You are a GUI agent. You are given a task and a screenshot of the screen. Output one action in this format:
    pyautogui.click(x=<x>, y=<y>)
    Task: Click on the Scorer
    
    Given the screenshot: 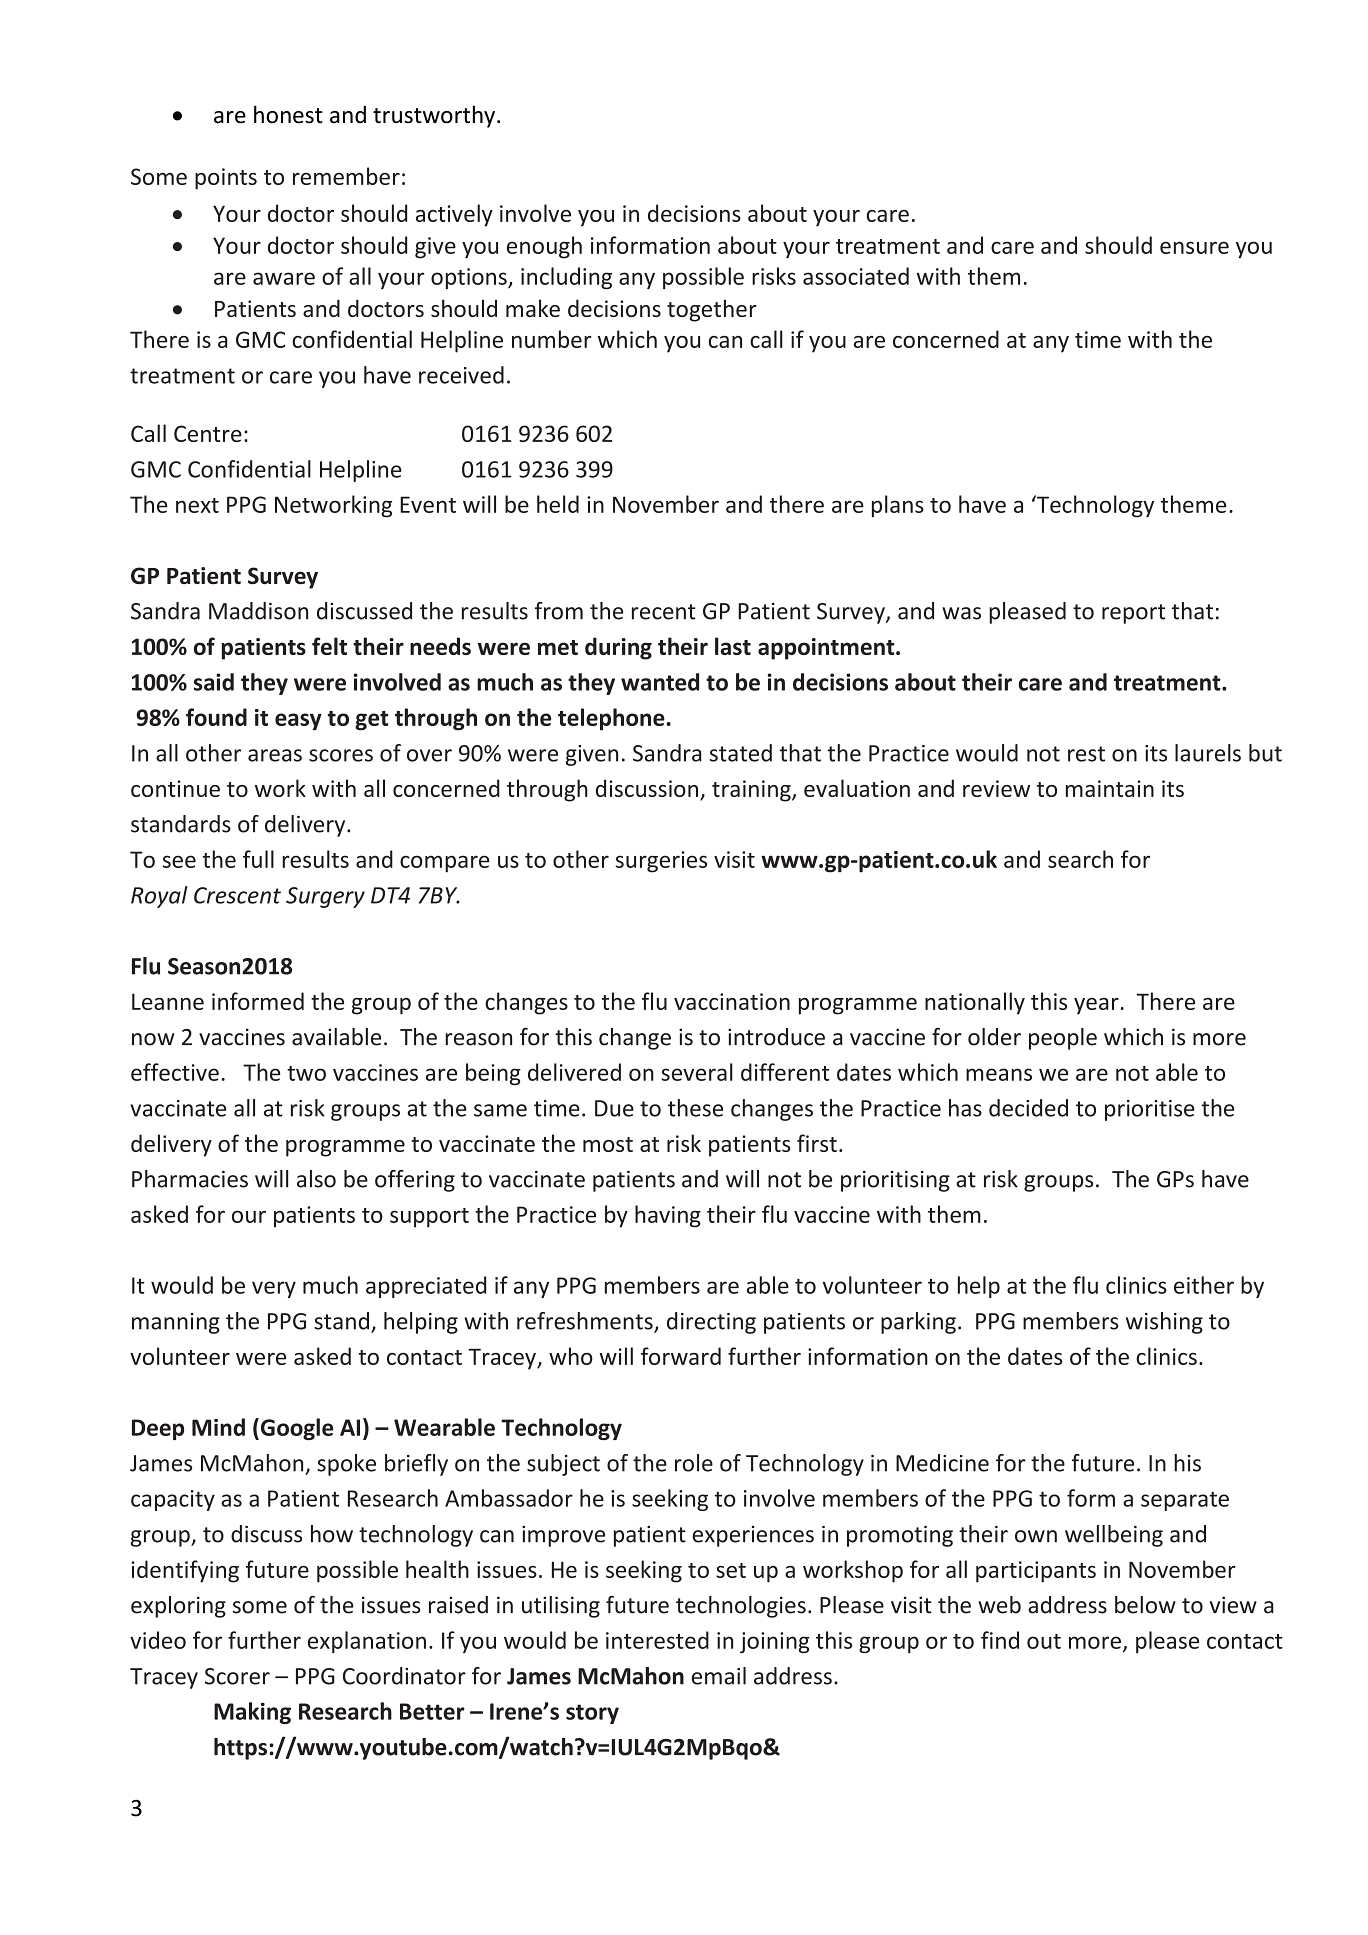 What is the action you would take?
    pyautogui.click(x=237, y=1676)
